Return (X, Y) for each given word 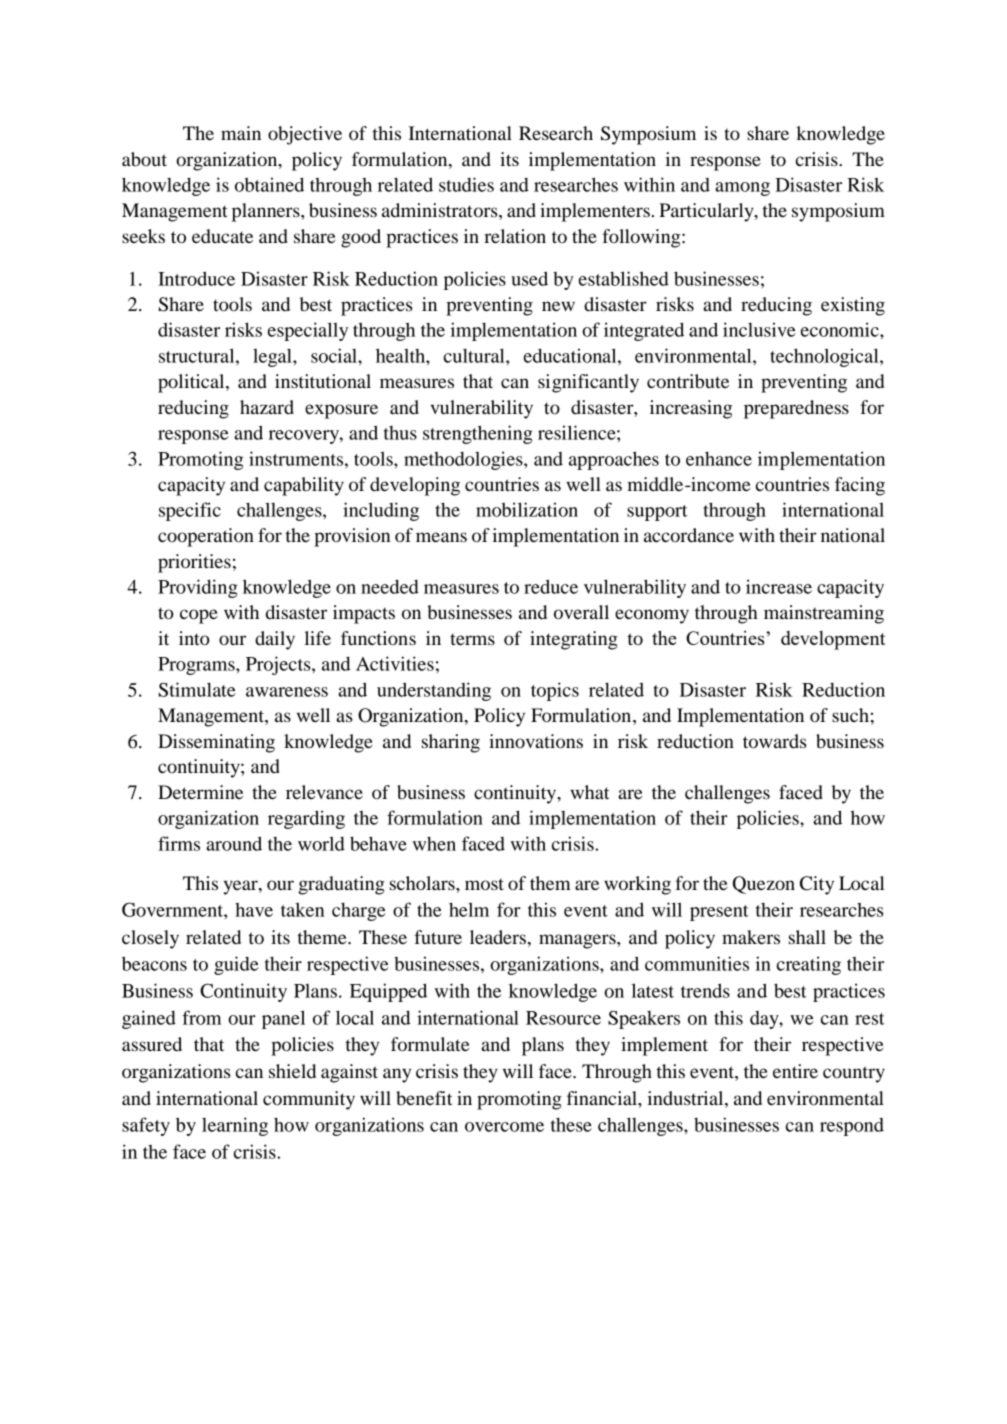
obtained (269, 184)
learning (235, 1126)
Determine (200, 792)
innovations (536, 741)
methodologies (464, 460)
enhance (719, 459)
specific (190, 511)
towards (775, 741)
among (742, 189)
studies (466, 184)
